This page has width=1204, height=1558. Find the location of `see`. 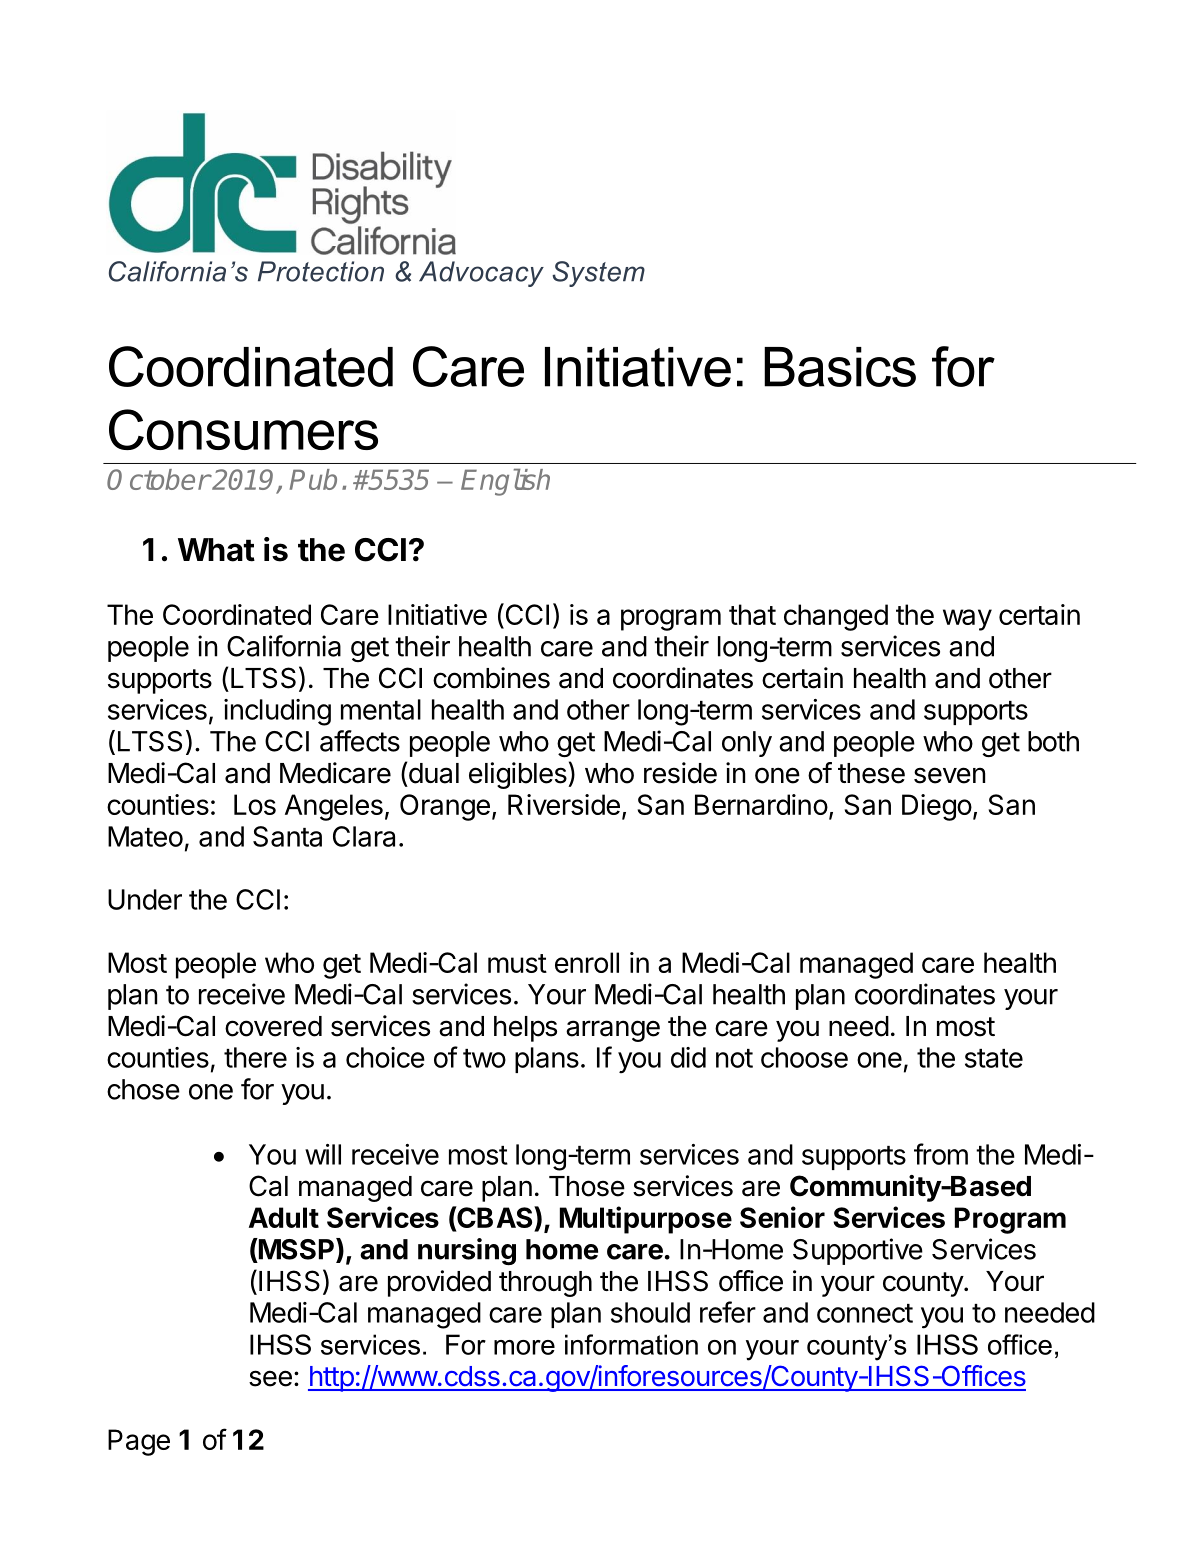

see is located at coordinates (270, 1378).
